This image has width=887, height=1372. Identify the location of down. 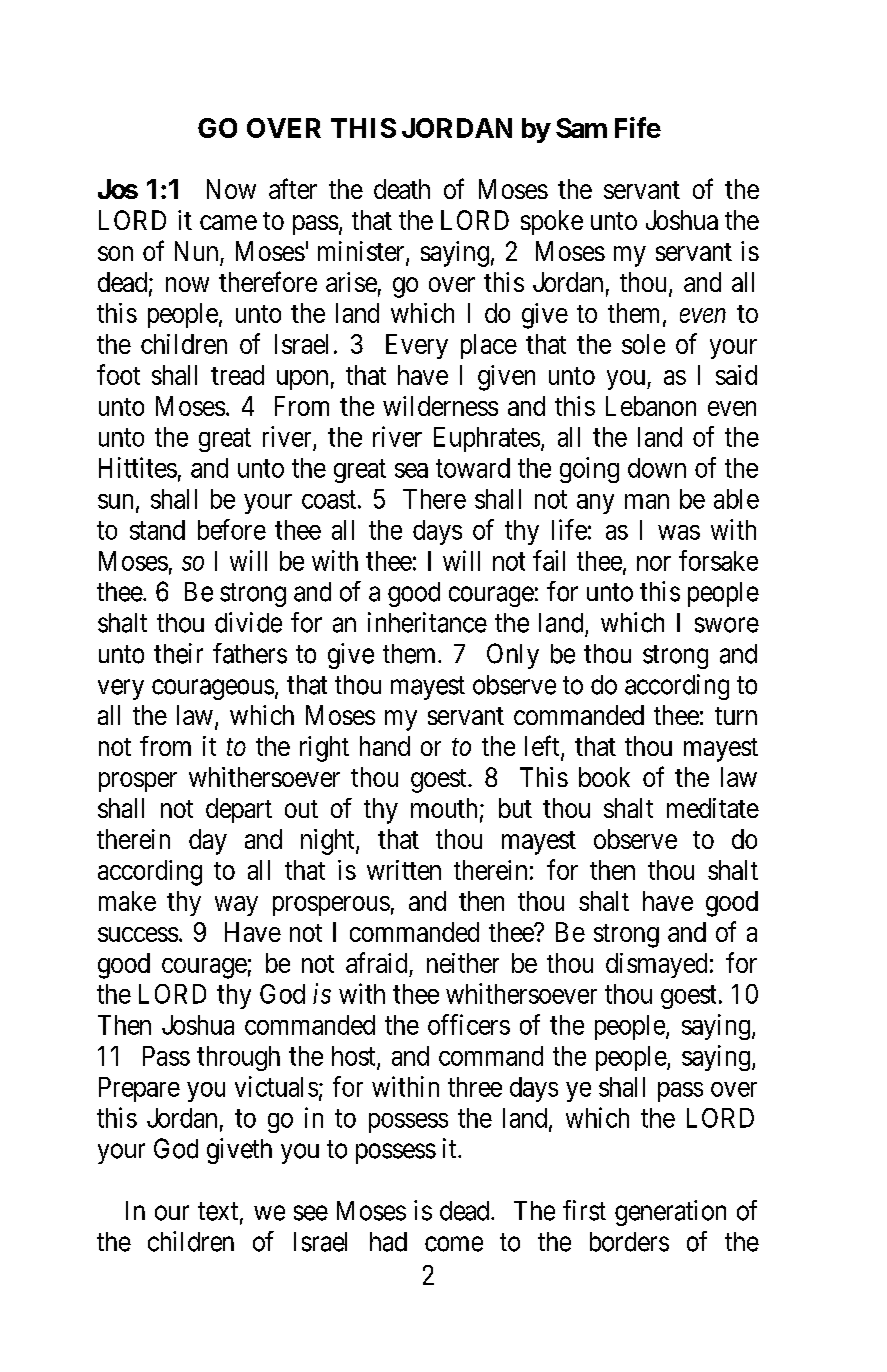
(657, 468).
